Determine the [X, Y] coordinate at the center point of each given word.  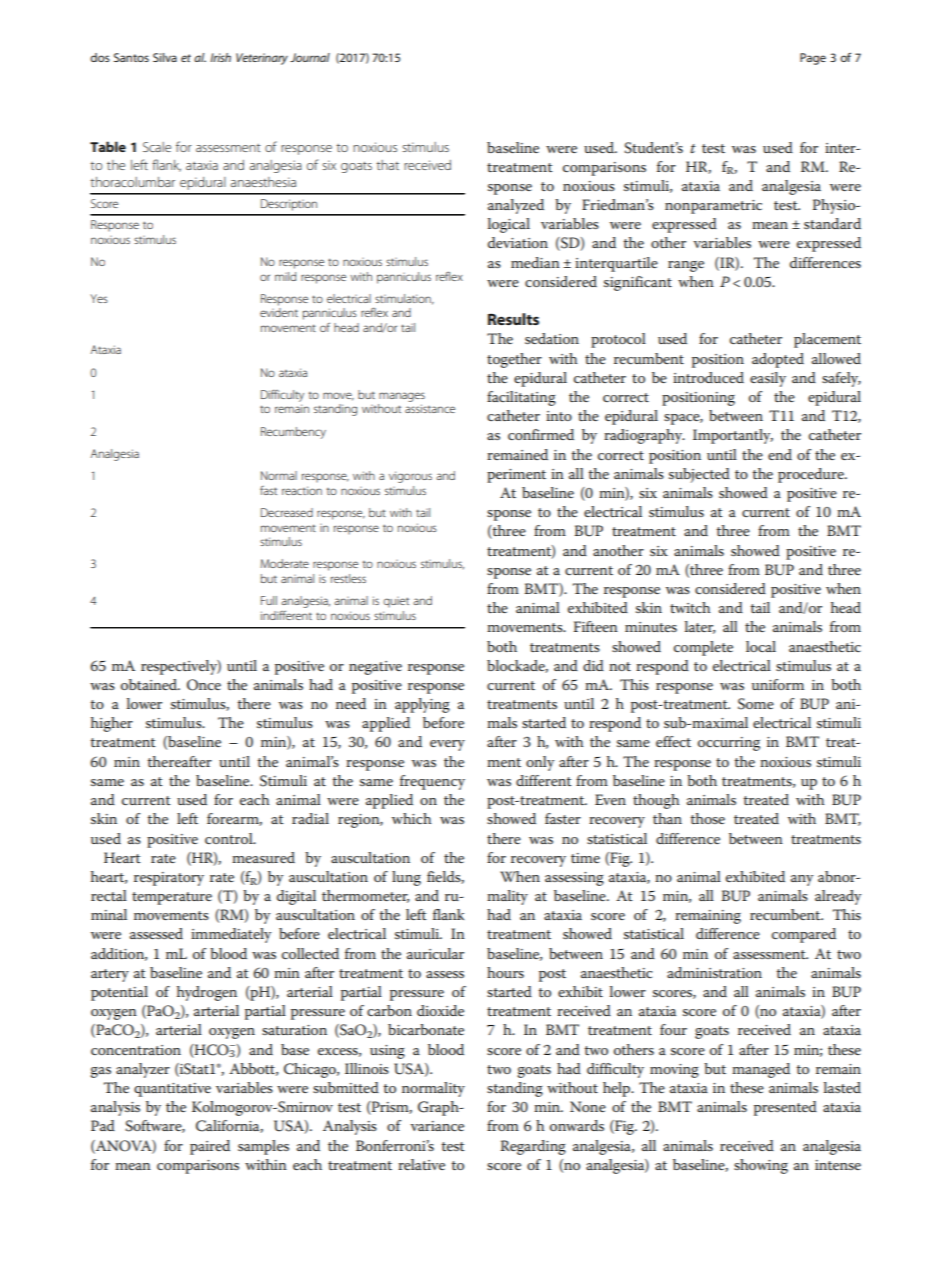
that [387, 165]
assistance [430, 408]
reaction [302, 490]
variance [437, 1126]
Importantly [733, 436]
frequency [432, 782]
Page [813, 59]
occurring [729, 744]
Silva [165, 57]
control [230, 838]
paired [210, 1147]
